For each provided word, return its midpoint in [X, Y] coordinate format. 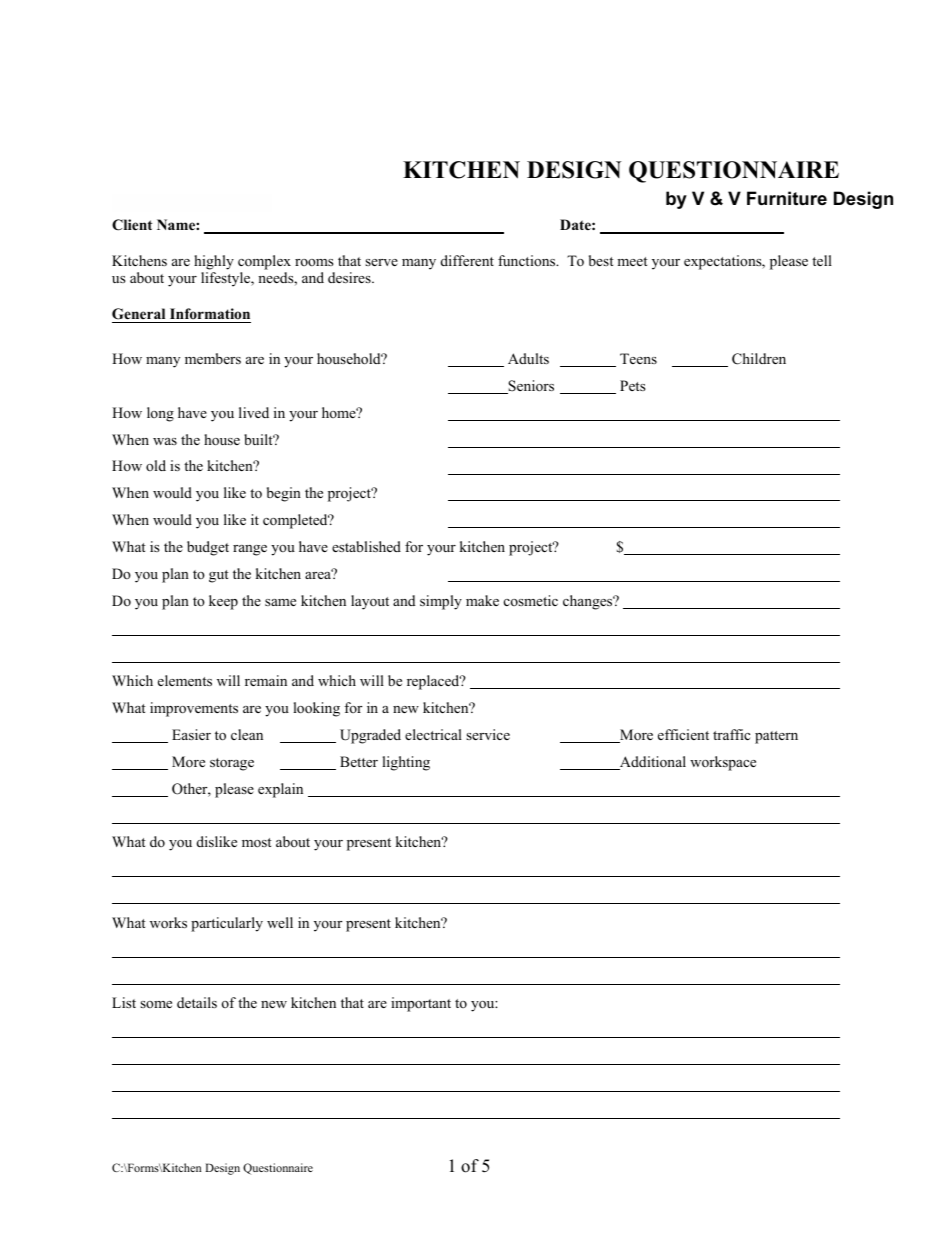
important [421, 1004]
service [488, 734]
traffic [731, 734]
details [197, 1002]
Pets [633, 385]
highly [214, 262]
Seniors [530, 387]
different [467, 260]
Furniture [787, 198]
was [165, 441]
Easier [191, 734]
